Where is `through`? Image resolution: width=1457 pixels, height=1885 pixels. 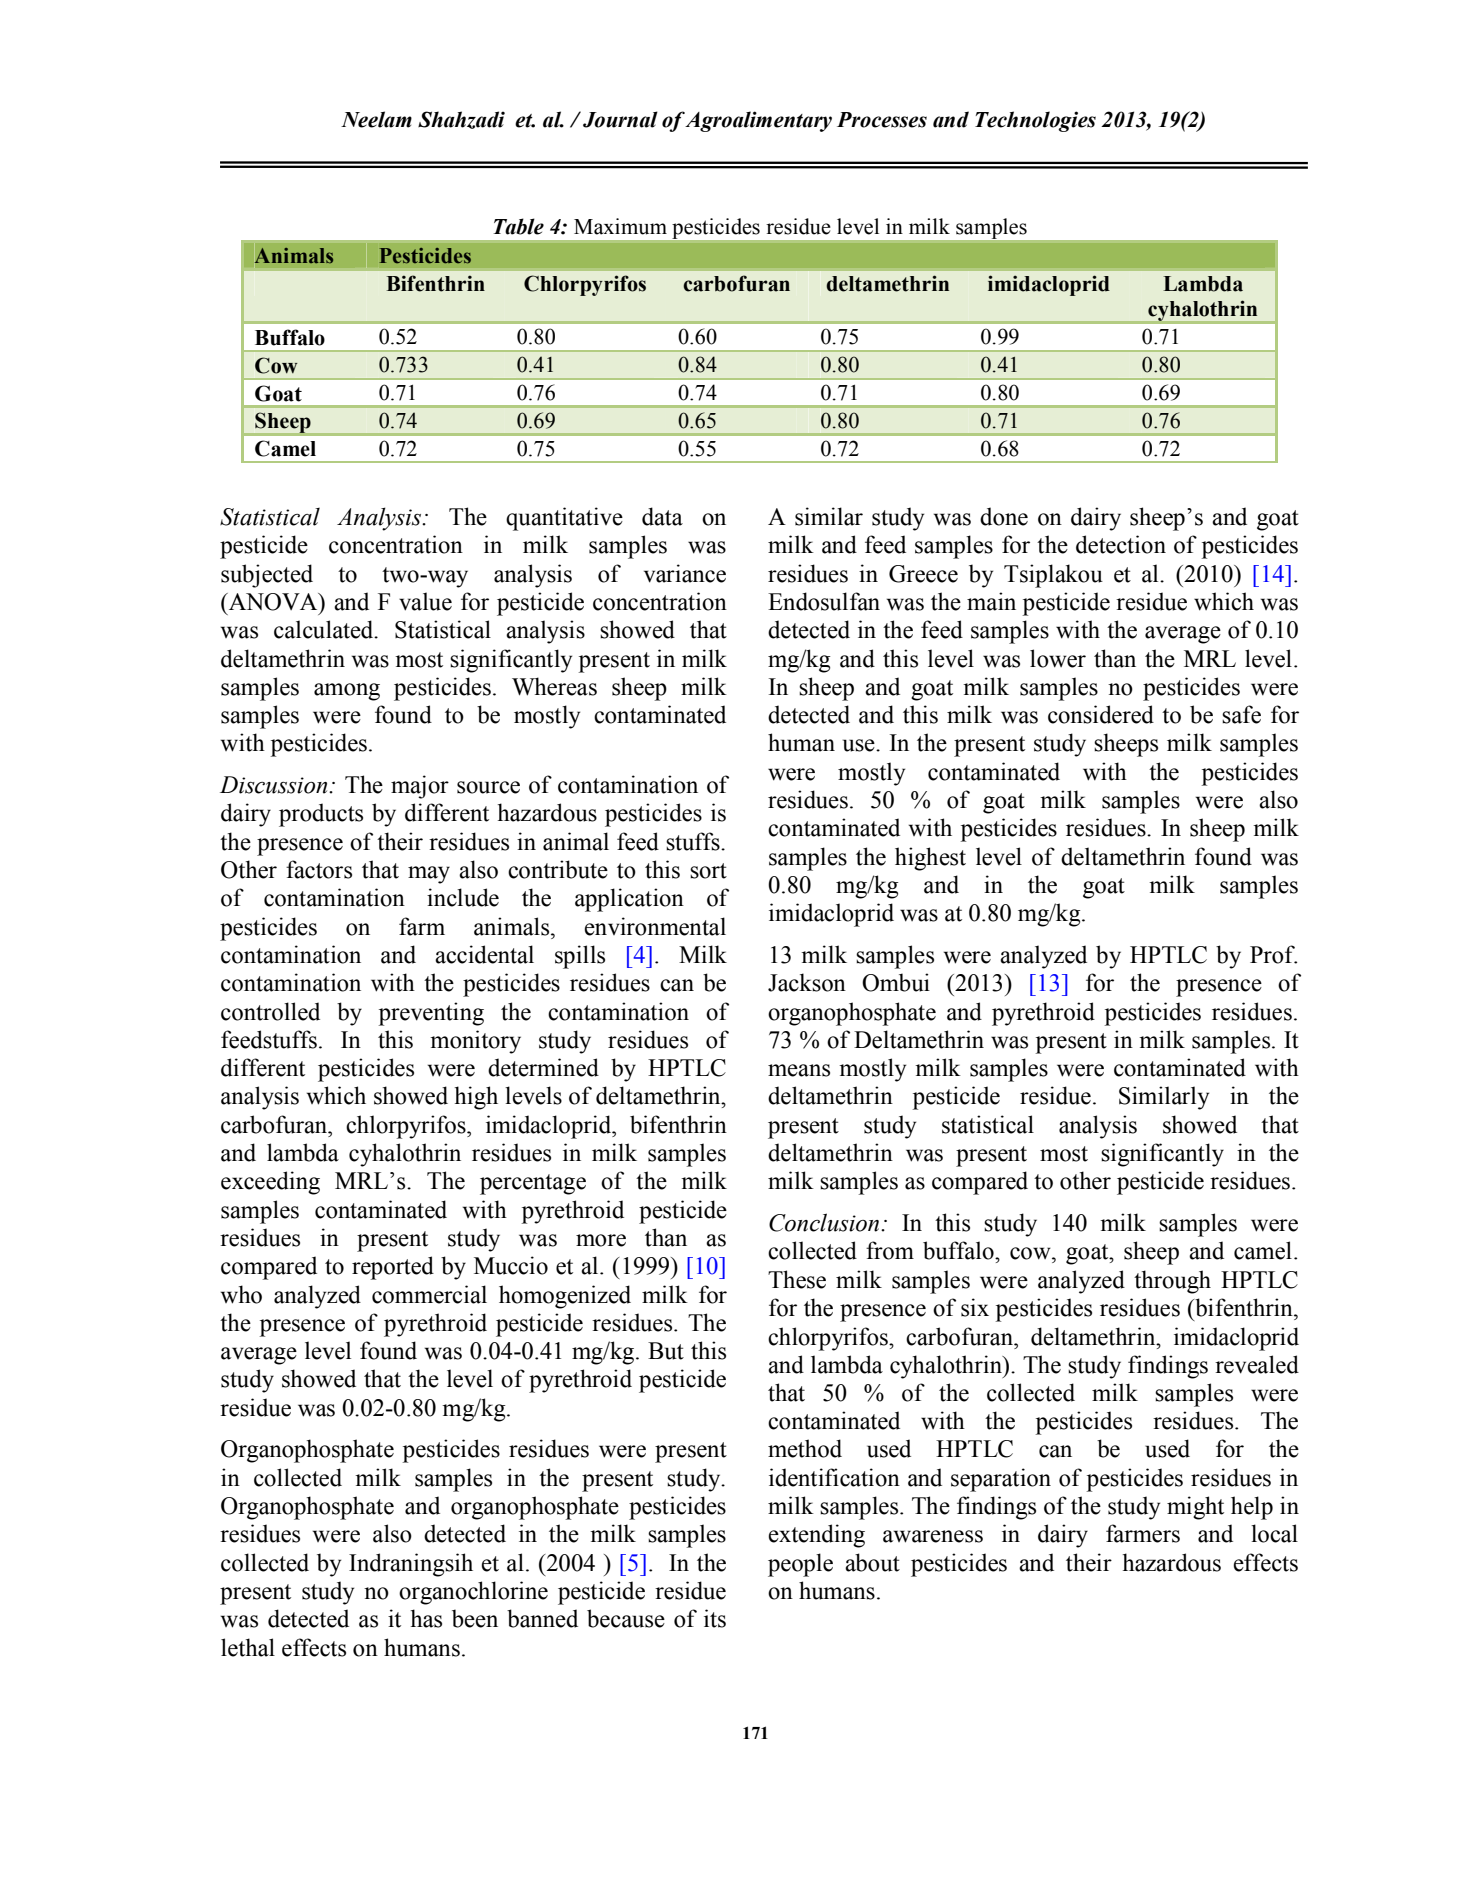
through is located at coordinates (1172, 1282).
